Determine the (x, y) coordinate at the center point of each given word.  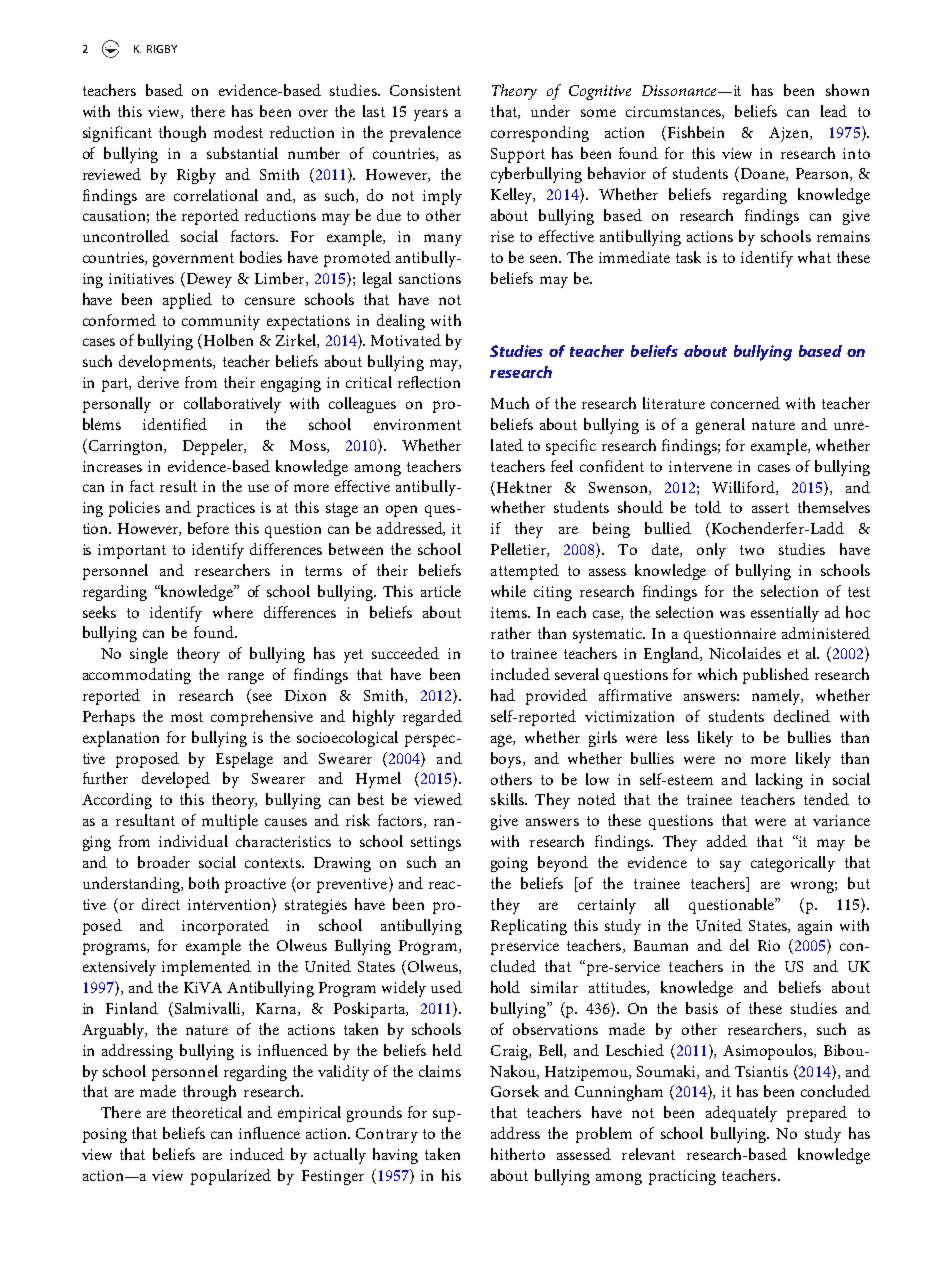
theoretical (207, 1112)
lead (834, 111)
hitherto (518, 1154)
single (149, 655)
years (431, 115)
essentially (785, 614)
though (182, 134)
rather (511, 633)
